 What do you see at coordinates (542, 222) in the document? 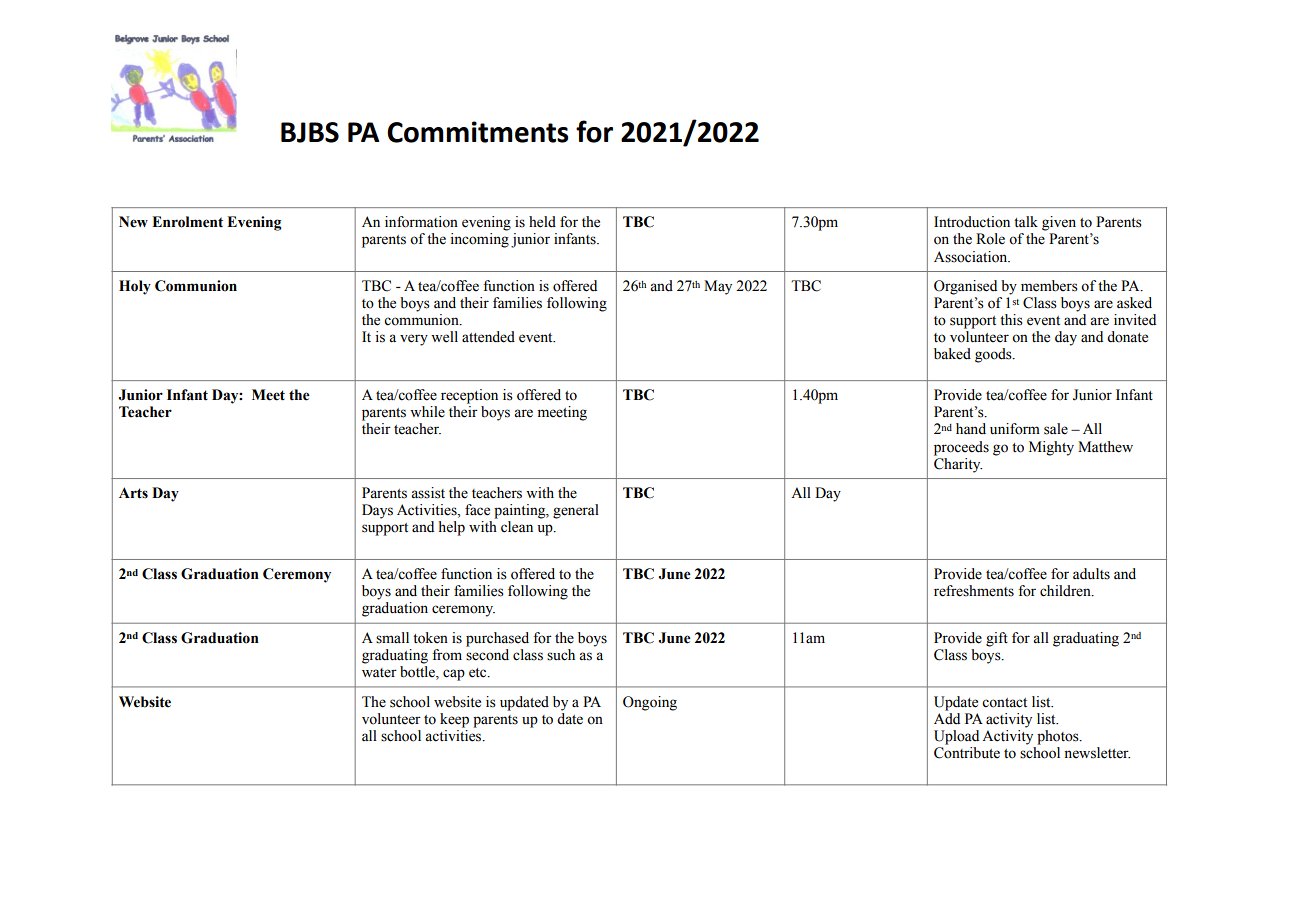
I see `held` at bounding box center [542, 222].
